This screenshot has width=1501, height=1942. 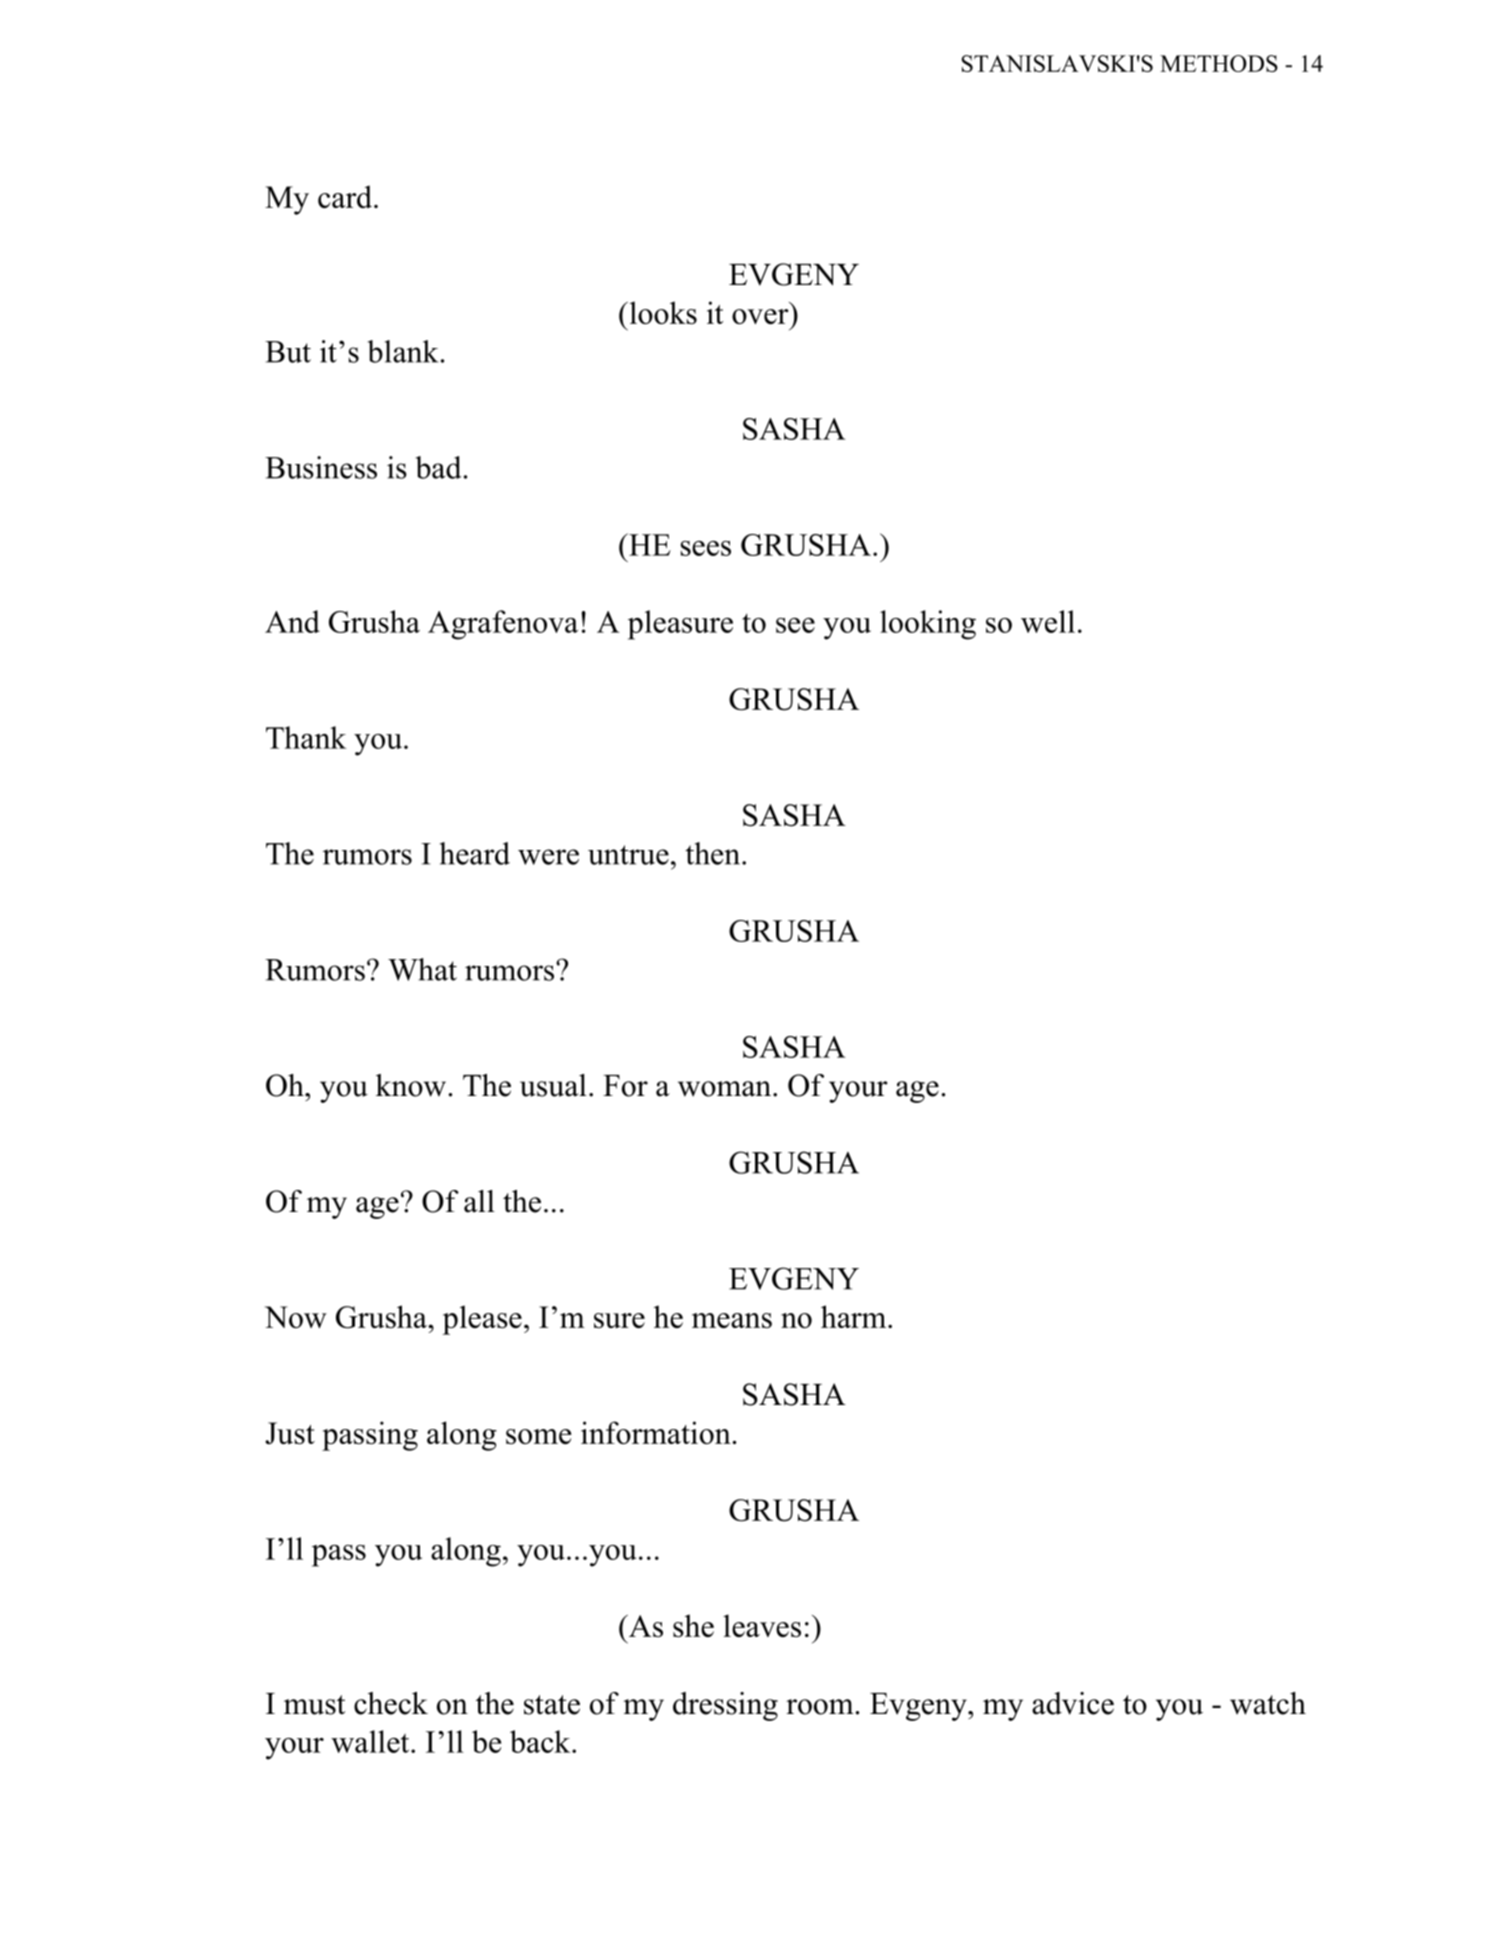 What do you see at coordinates (346, 196) in the screenshot?
I see `card` at bounding box center [346, 196].
